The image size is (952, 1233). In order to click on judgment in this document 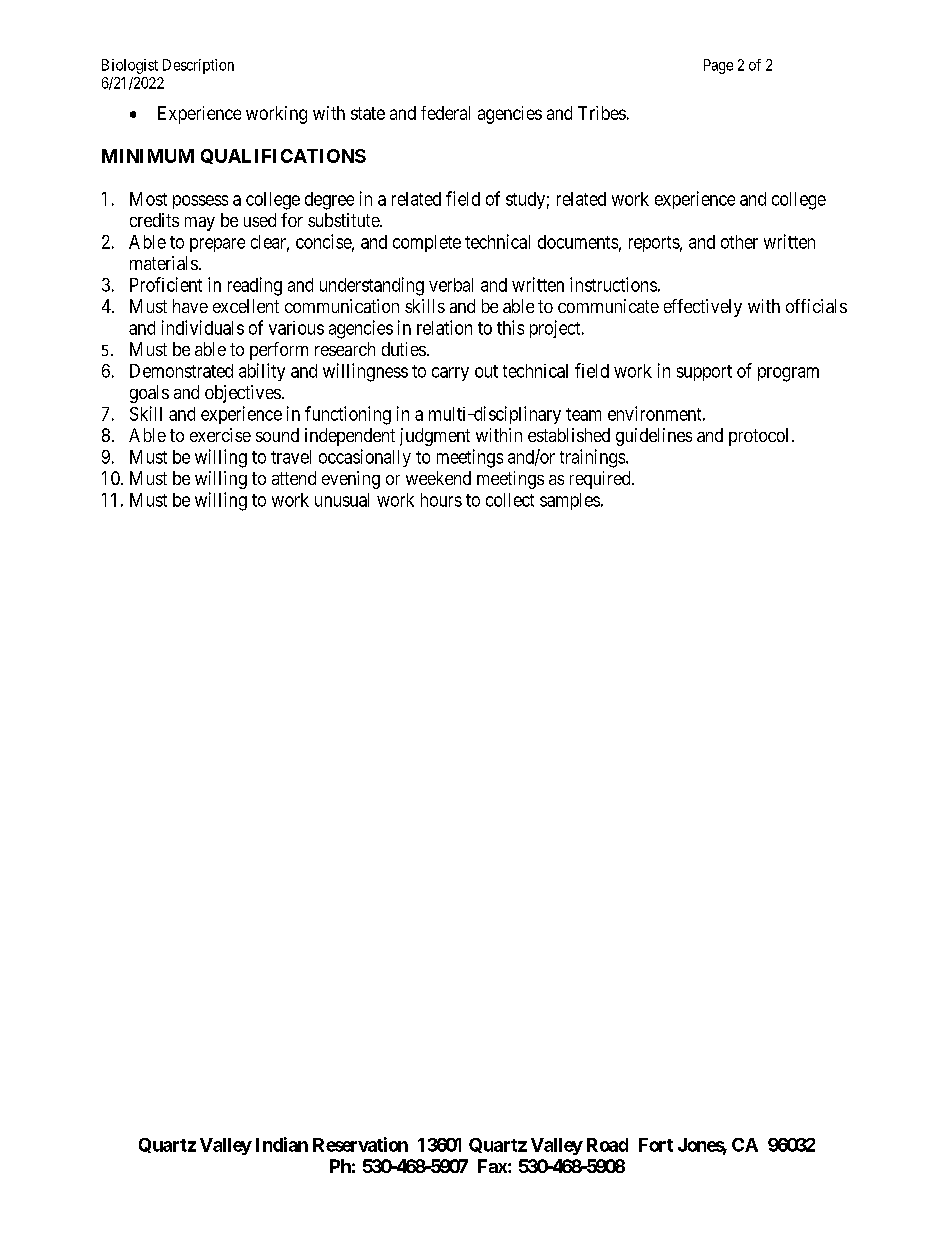, I will do `click(435, 437)`.
